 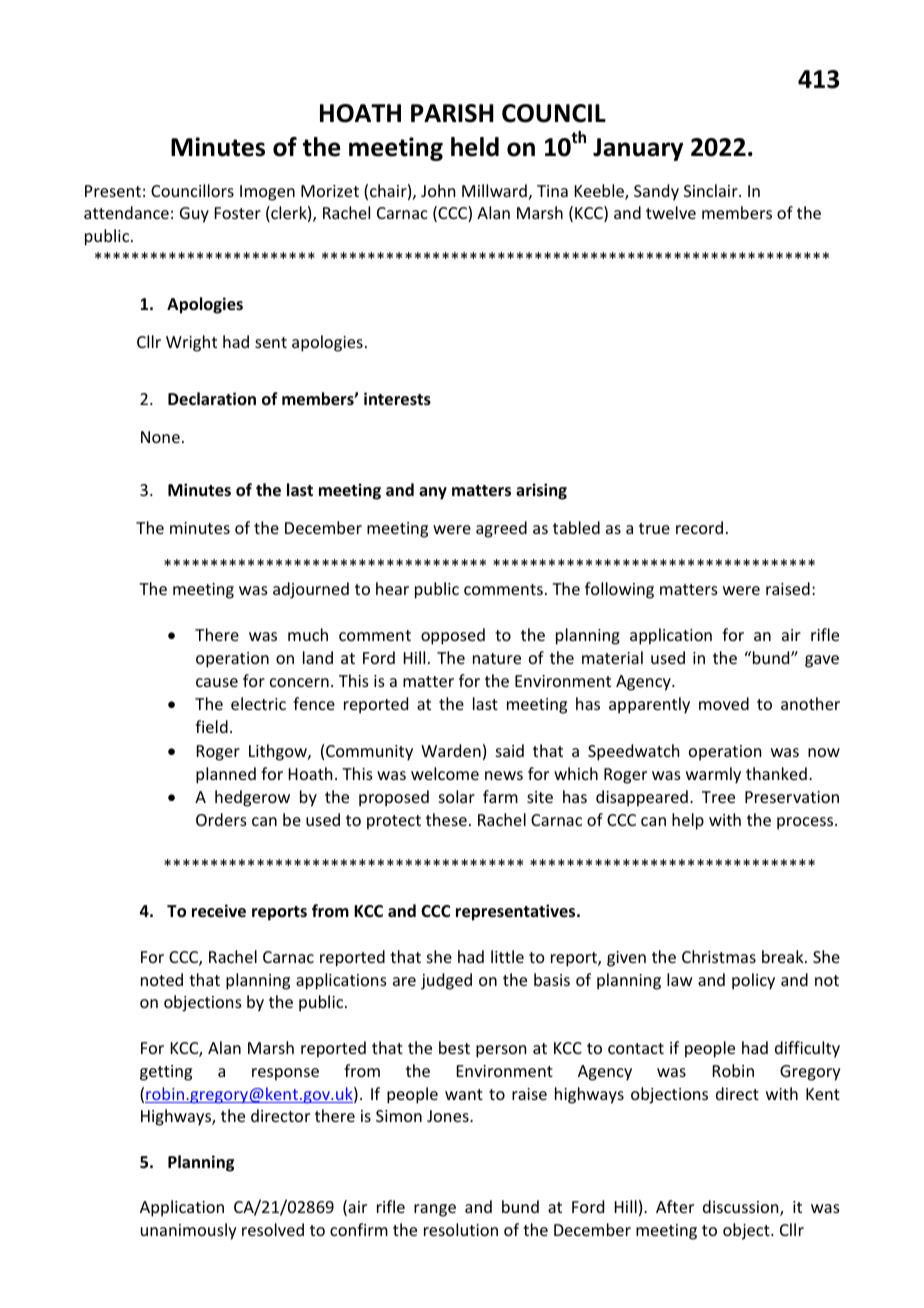 I want to click on unanimously, so click(x=189, y=1231).
